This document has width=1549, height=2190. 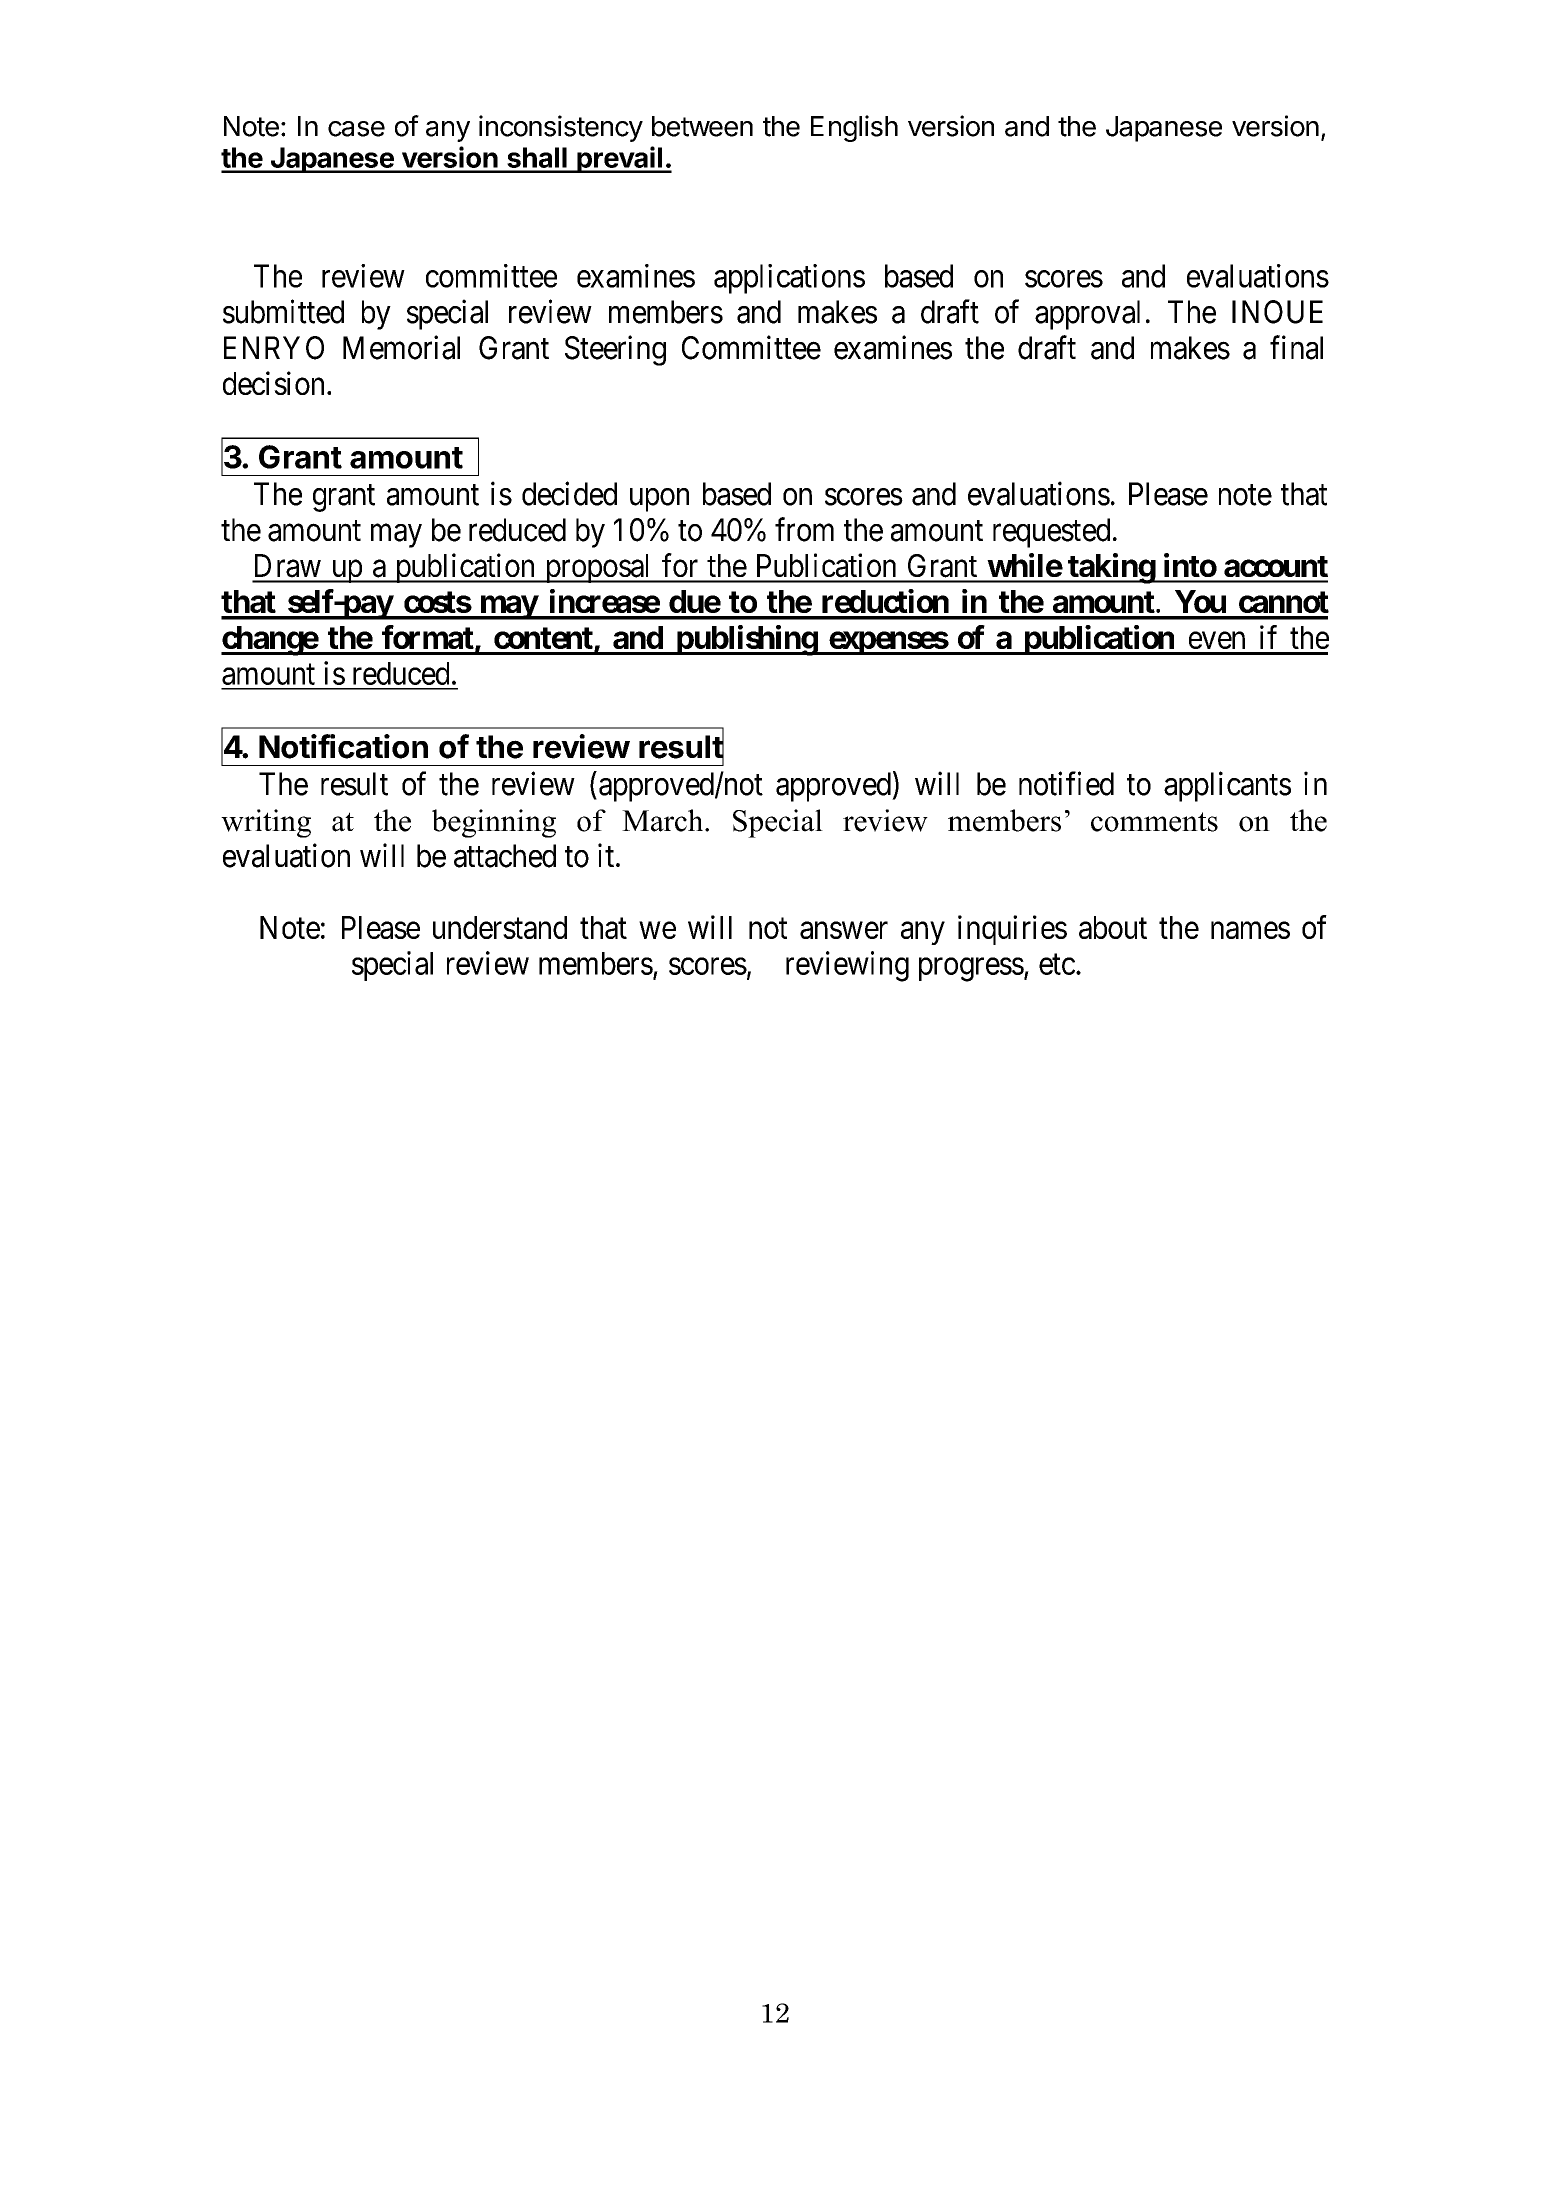 I want to click on proposal, so click(x=598, y=568).
